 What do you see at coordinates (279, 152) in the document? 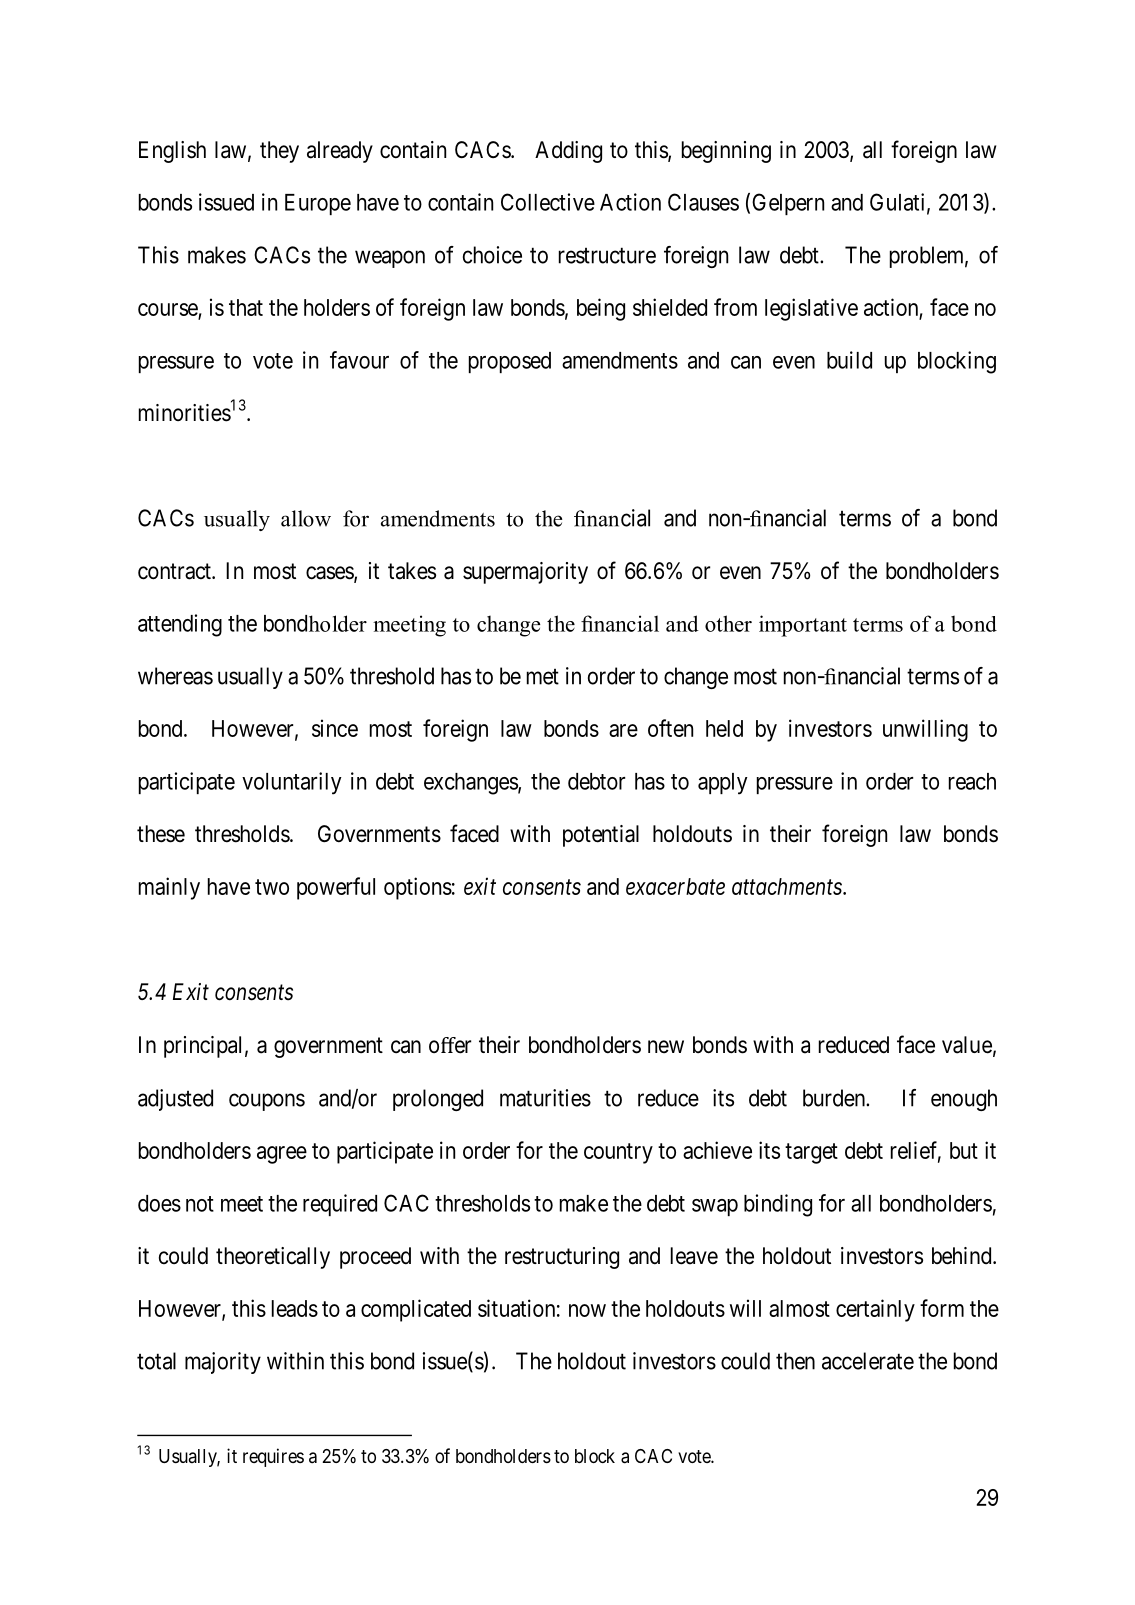
I see `they` at bounding box center [279, 152].
